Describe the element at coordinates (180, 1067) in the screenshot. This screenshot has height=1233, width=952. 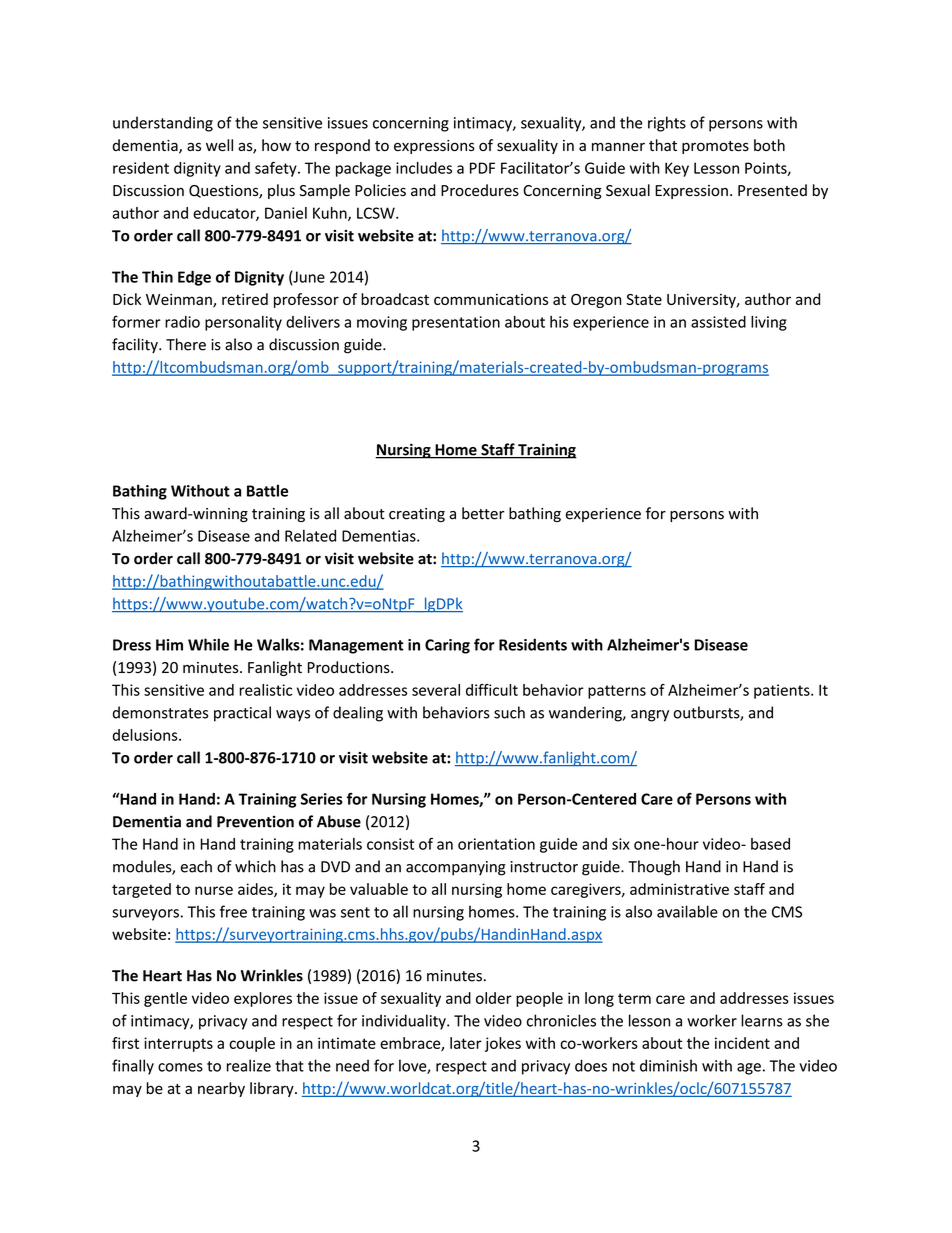
I see `comes` at that location.
